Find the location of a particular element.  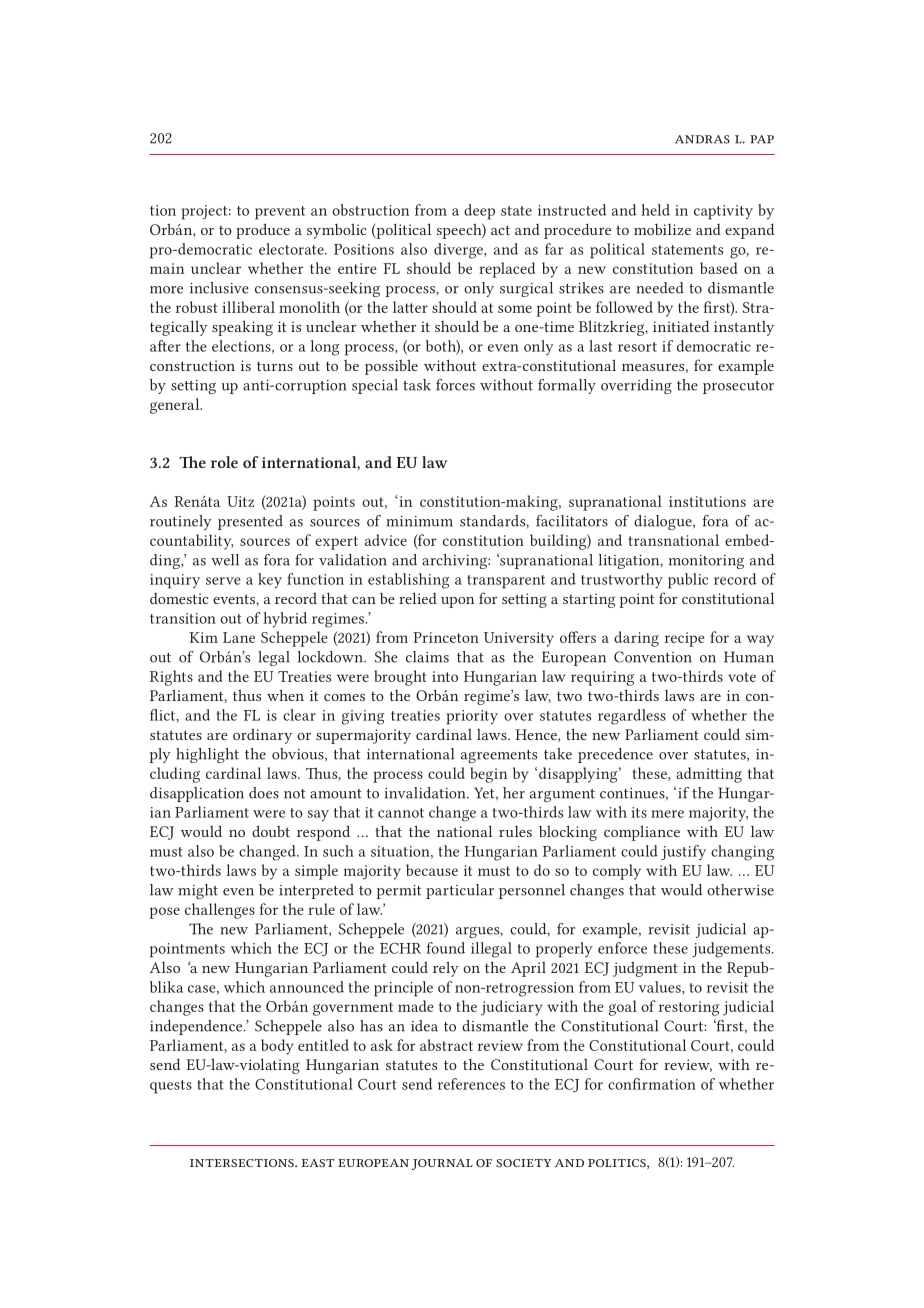

held is located at coordinates (655, 210).
